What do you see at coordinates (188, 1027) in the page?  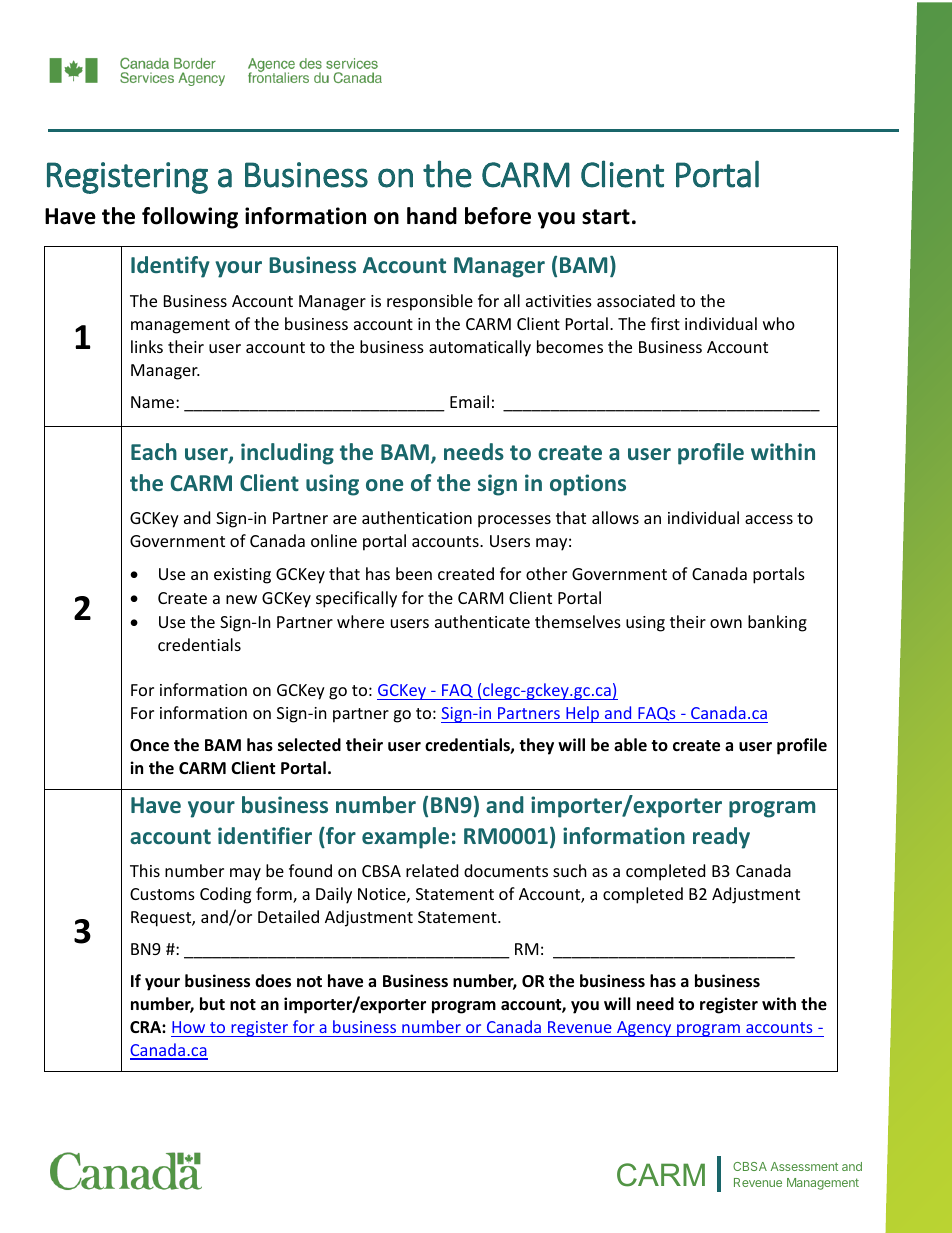 I see `How` at bounding box center [188, 1027].
